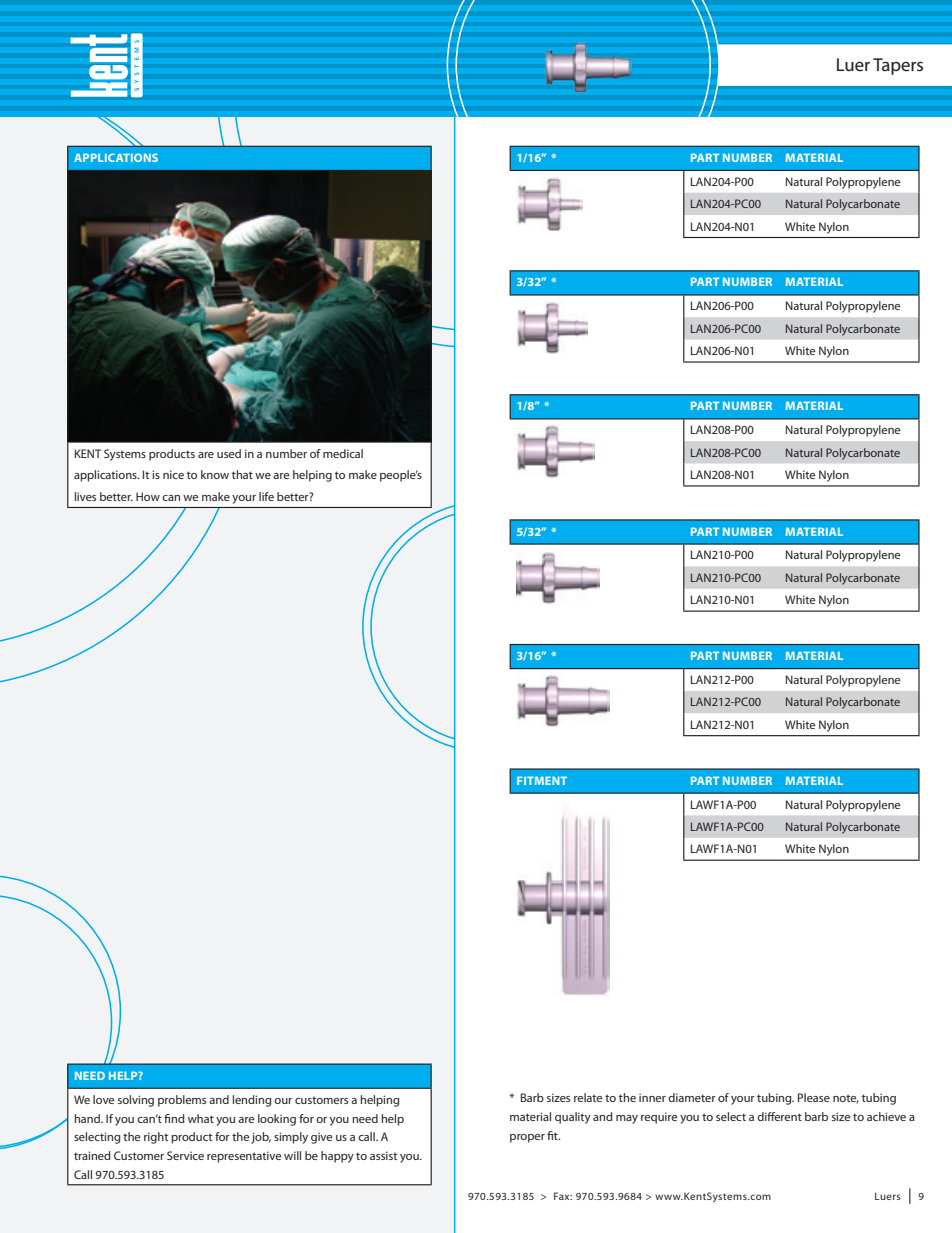 This document has height=1233, width=952. I want to click on FITMENT, so click(542, 780).
